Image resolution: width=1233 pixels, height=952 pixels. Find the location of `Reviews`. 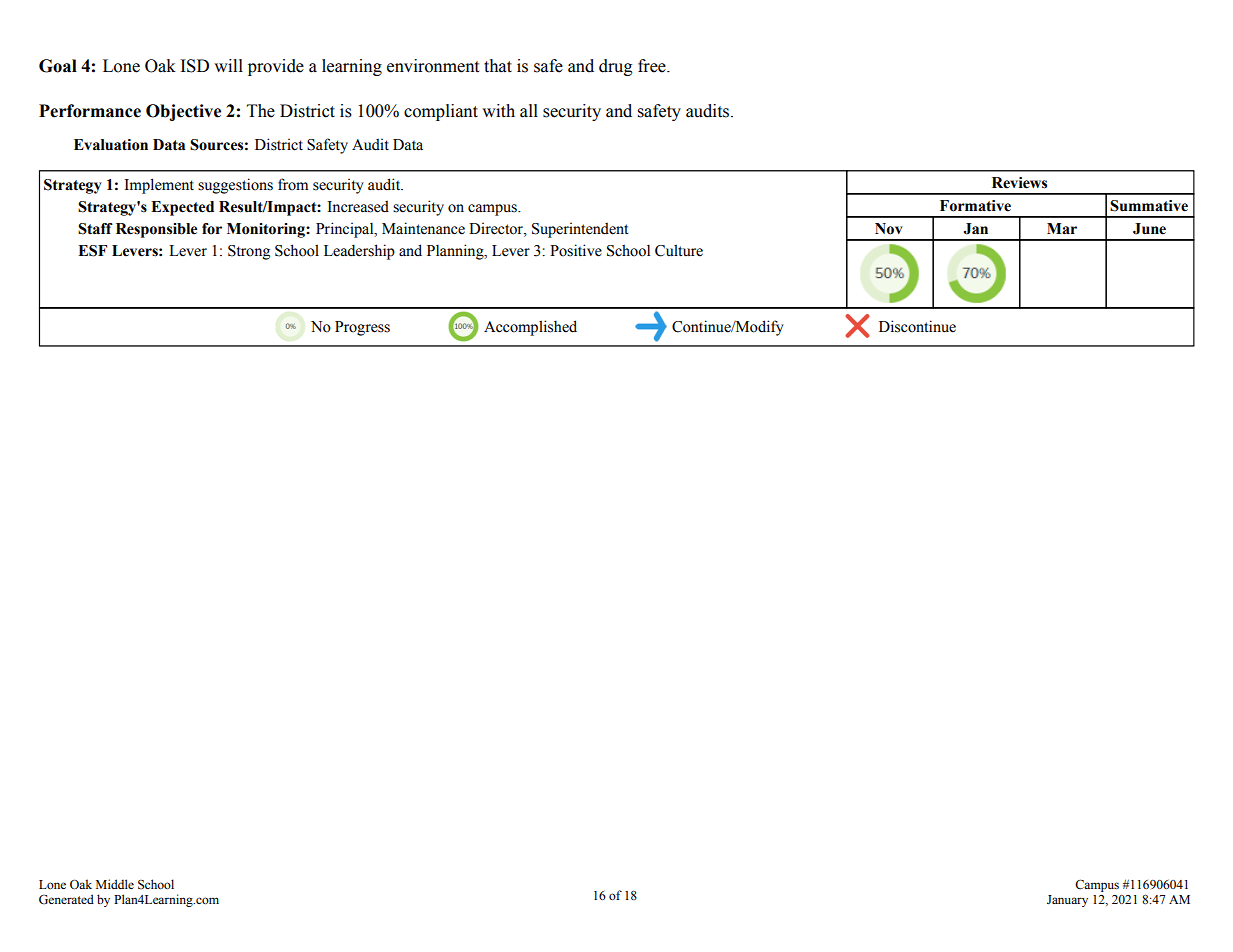

Reviews is located at coordinates (1019, 183).
